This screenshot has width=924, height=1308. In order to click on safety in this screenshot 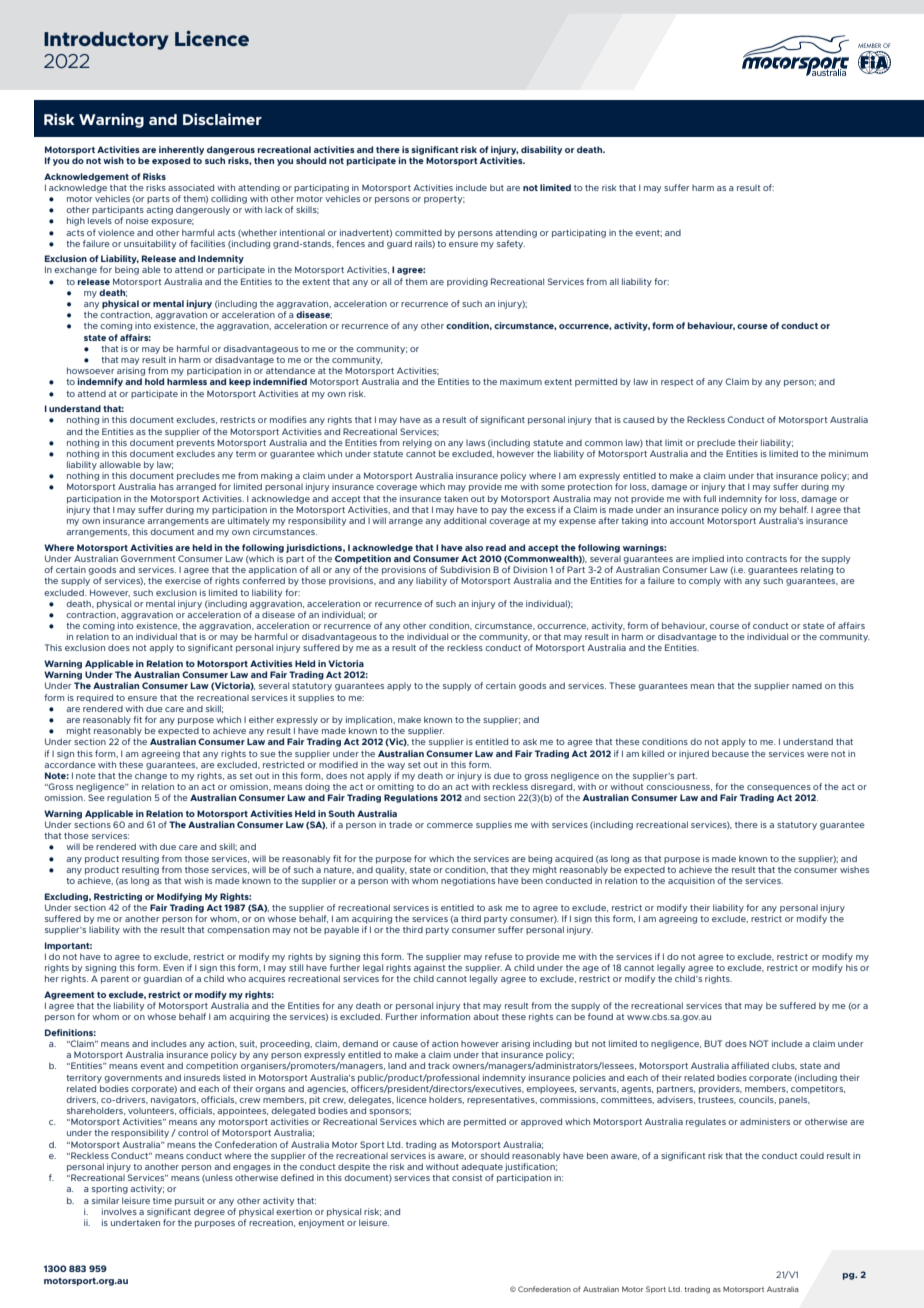, I will do `click(511, 244)`.
